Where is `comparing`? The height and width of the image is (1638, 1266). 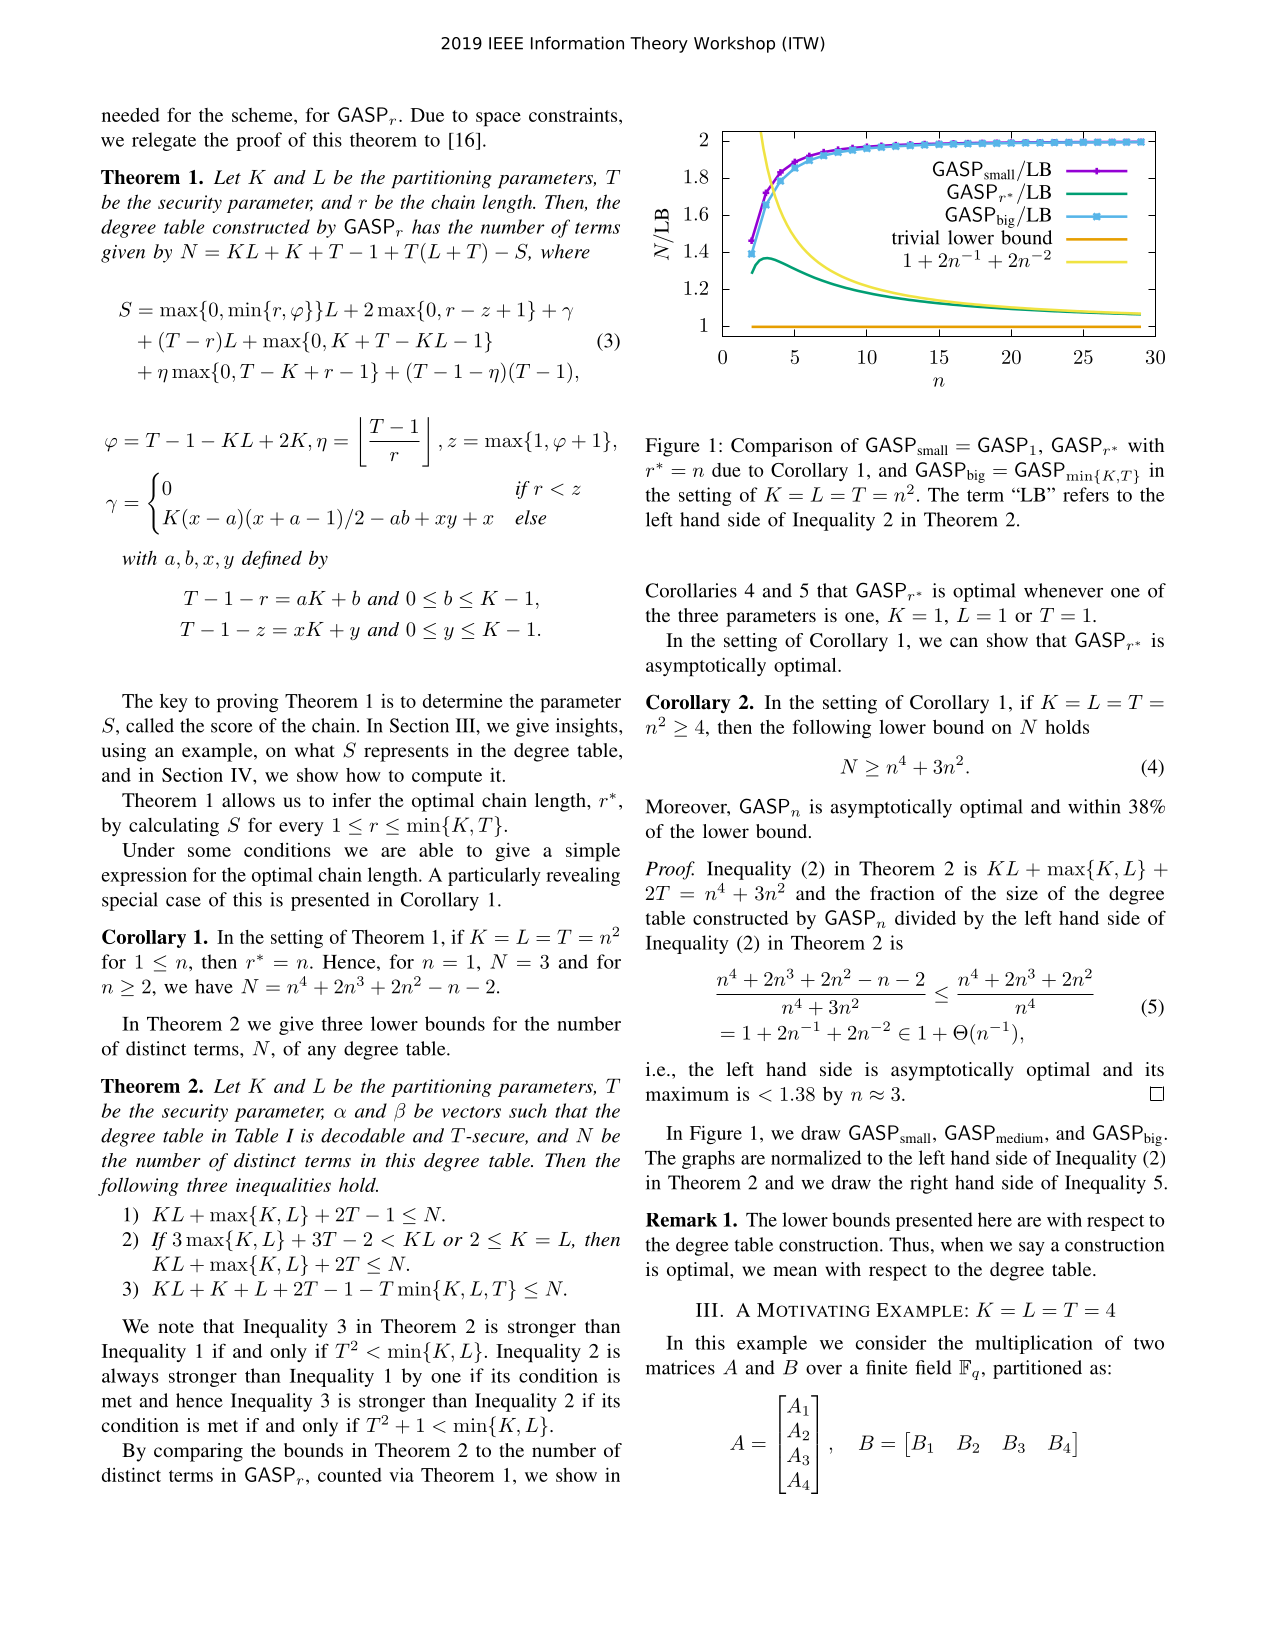 comparing is located at coordinates (198, 1452).
